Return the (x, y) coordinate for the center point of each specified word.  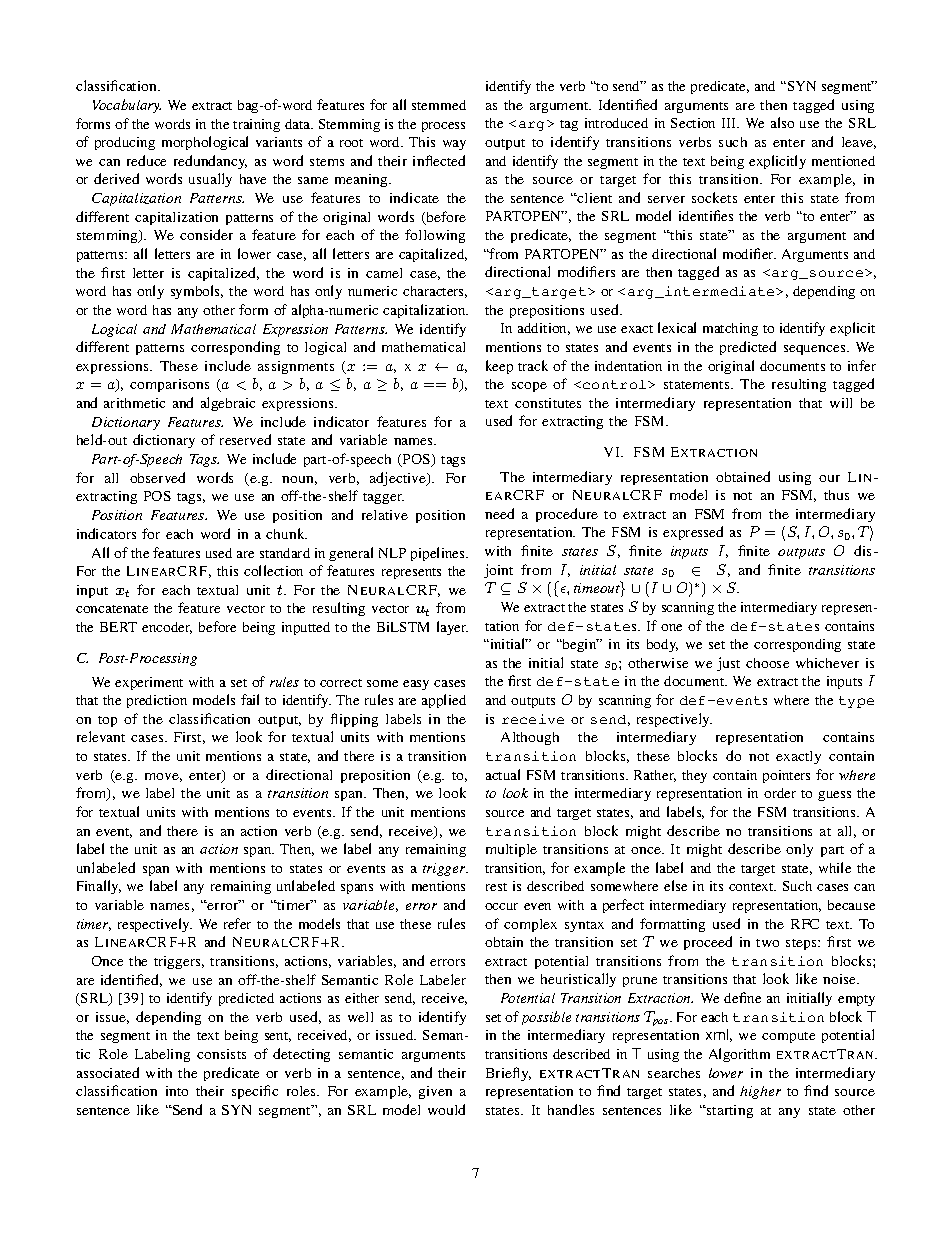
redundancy (210, 162)
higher (760, 1092)
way (454, 145)
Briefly (508, 1074)
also (782, 122)
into (177, 1091)
